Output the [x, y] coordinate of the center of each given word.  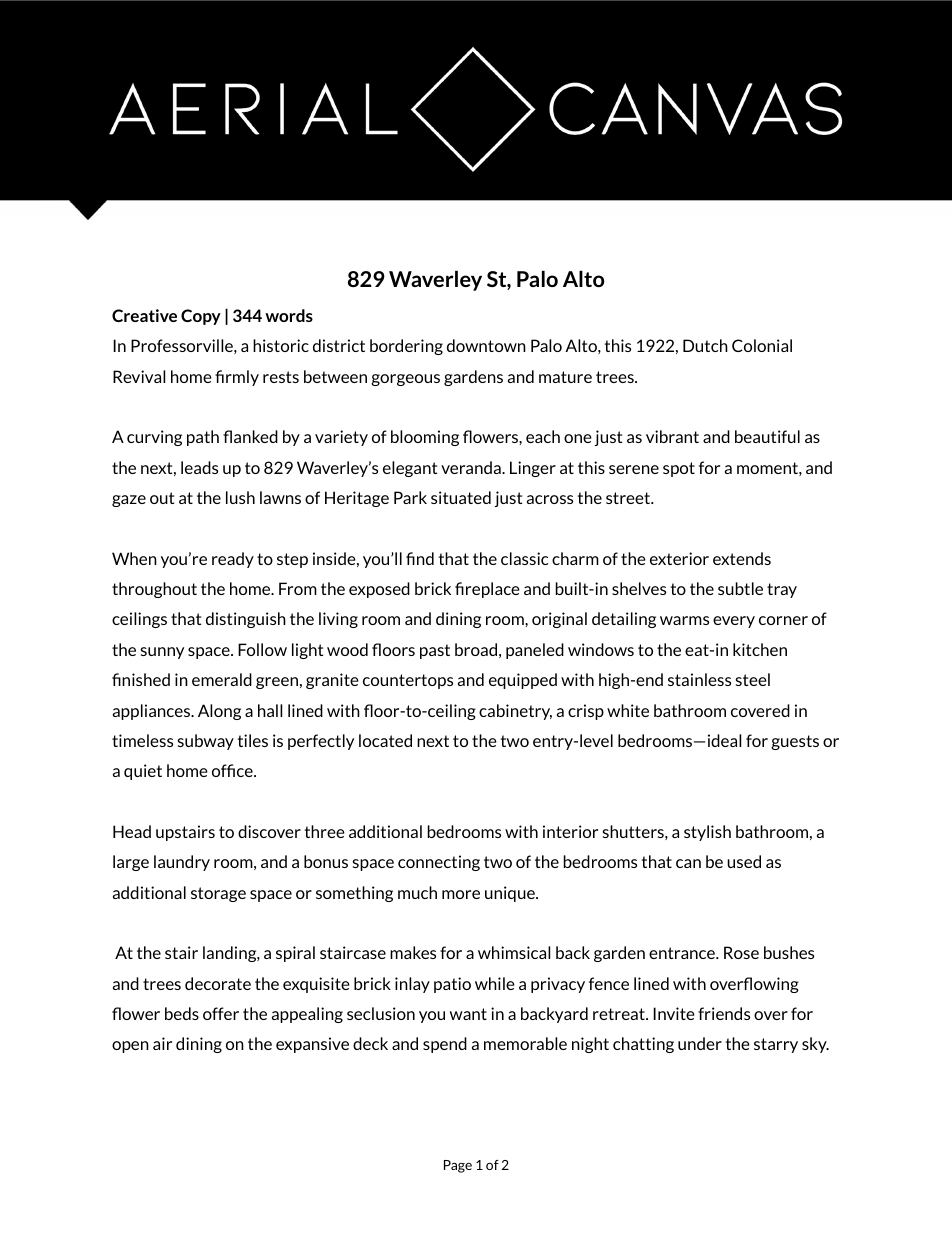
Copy [201, 317]
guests [795, 742]
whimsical [514, 952]
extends [742, 558]
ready [233, 560]
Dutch [705, 345]
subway [206, 742]
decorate [218, 983]
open [130, 1047]
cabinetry [515, 712]
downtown [486, 345]
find [420, 558]
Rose [741, 952]
